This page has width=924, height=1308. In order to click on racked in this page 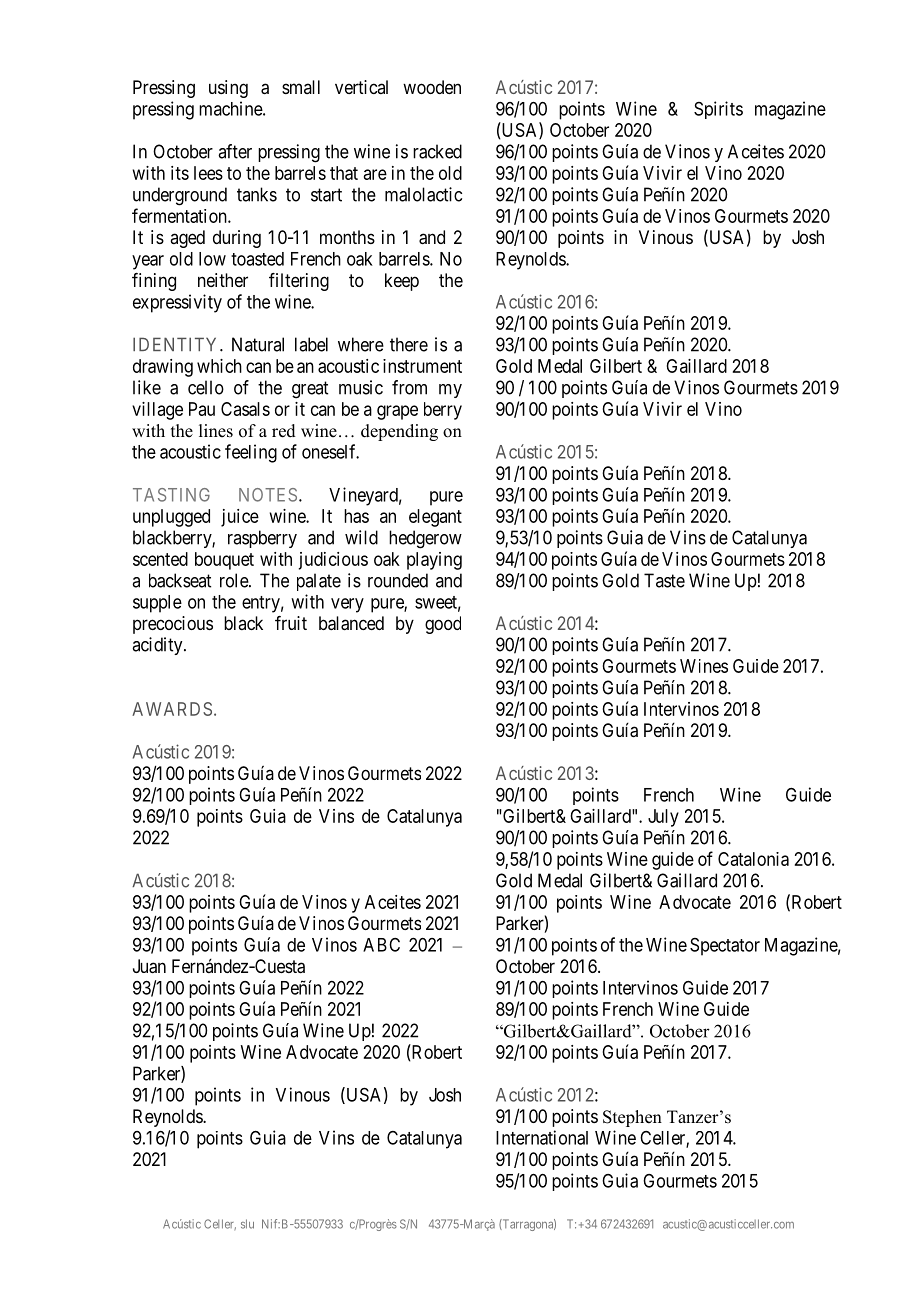, I will do `click(437, 151)`.
